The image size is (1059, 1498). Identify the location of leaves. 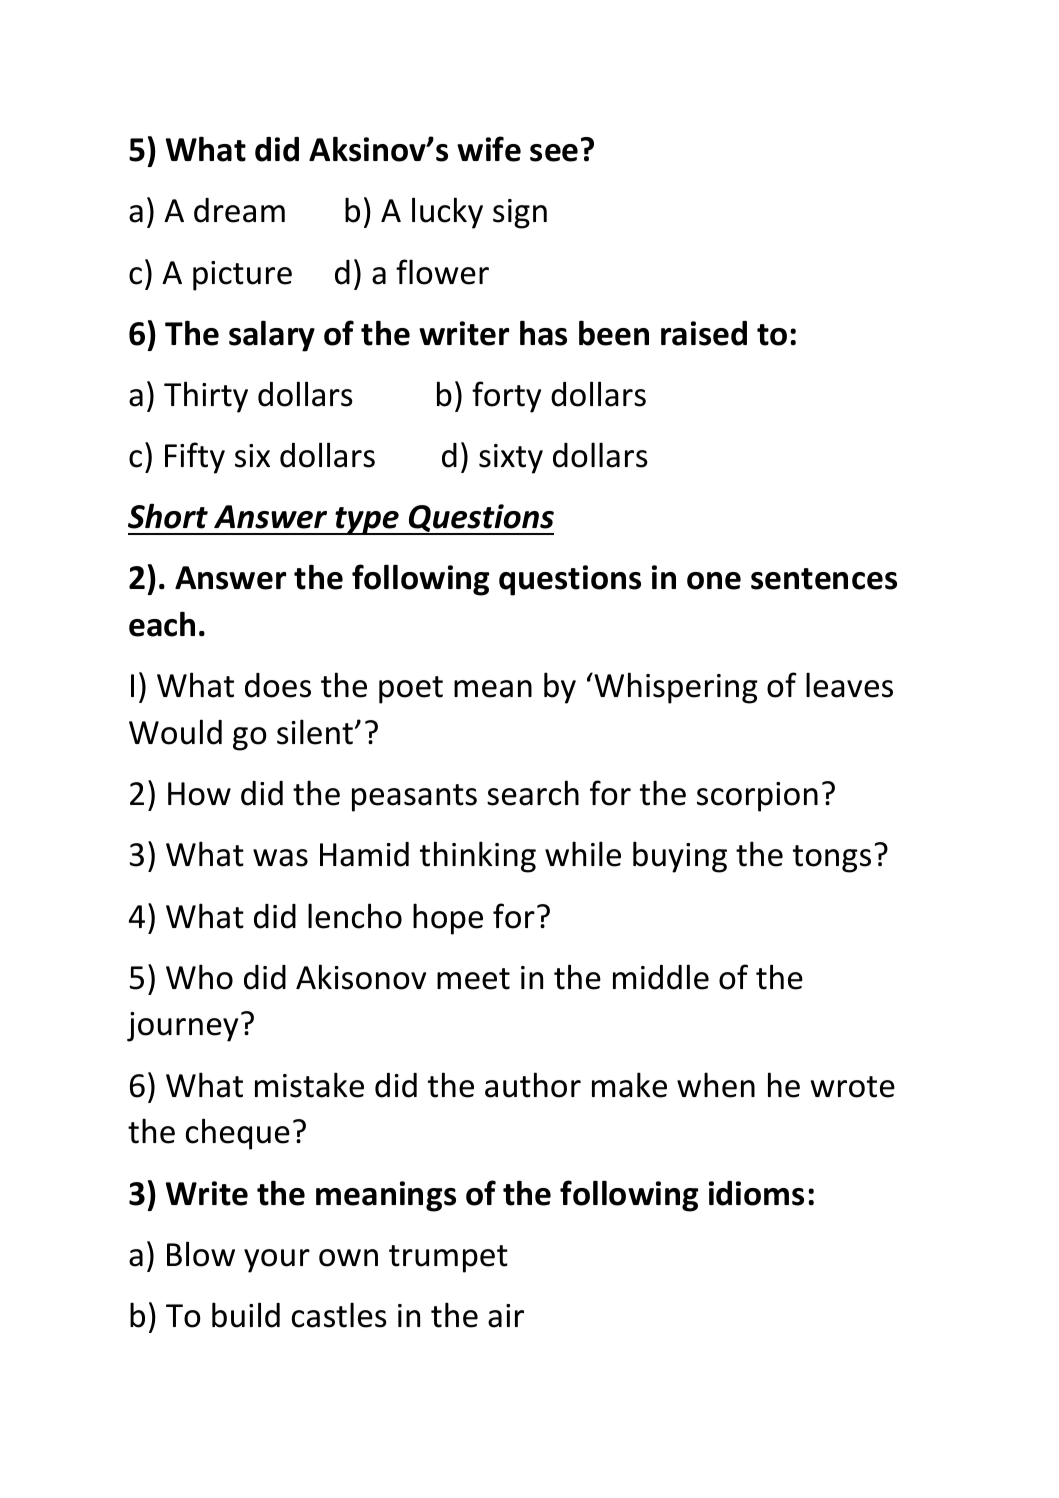
(849, 685).
